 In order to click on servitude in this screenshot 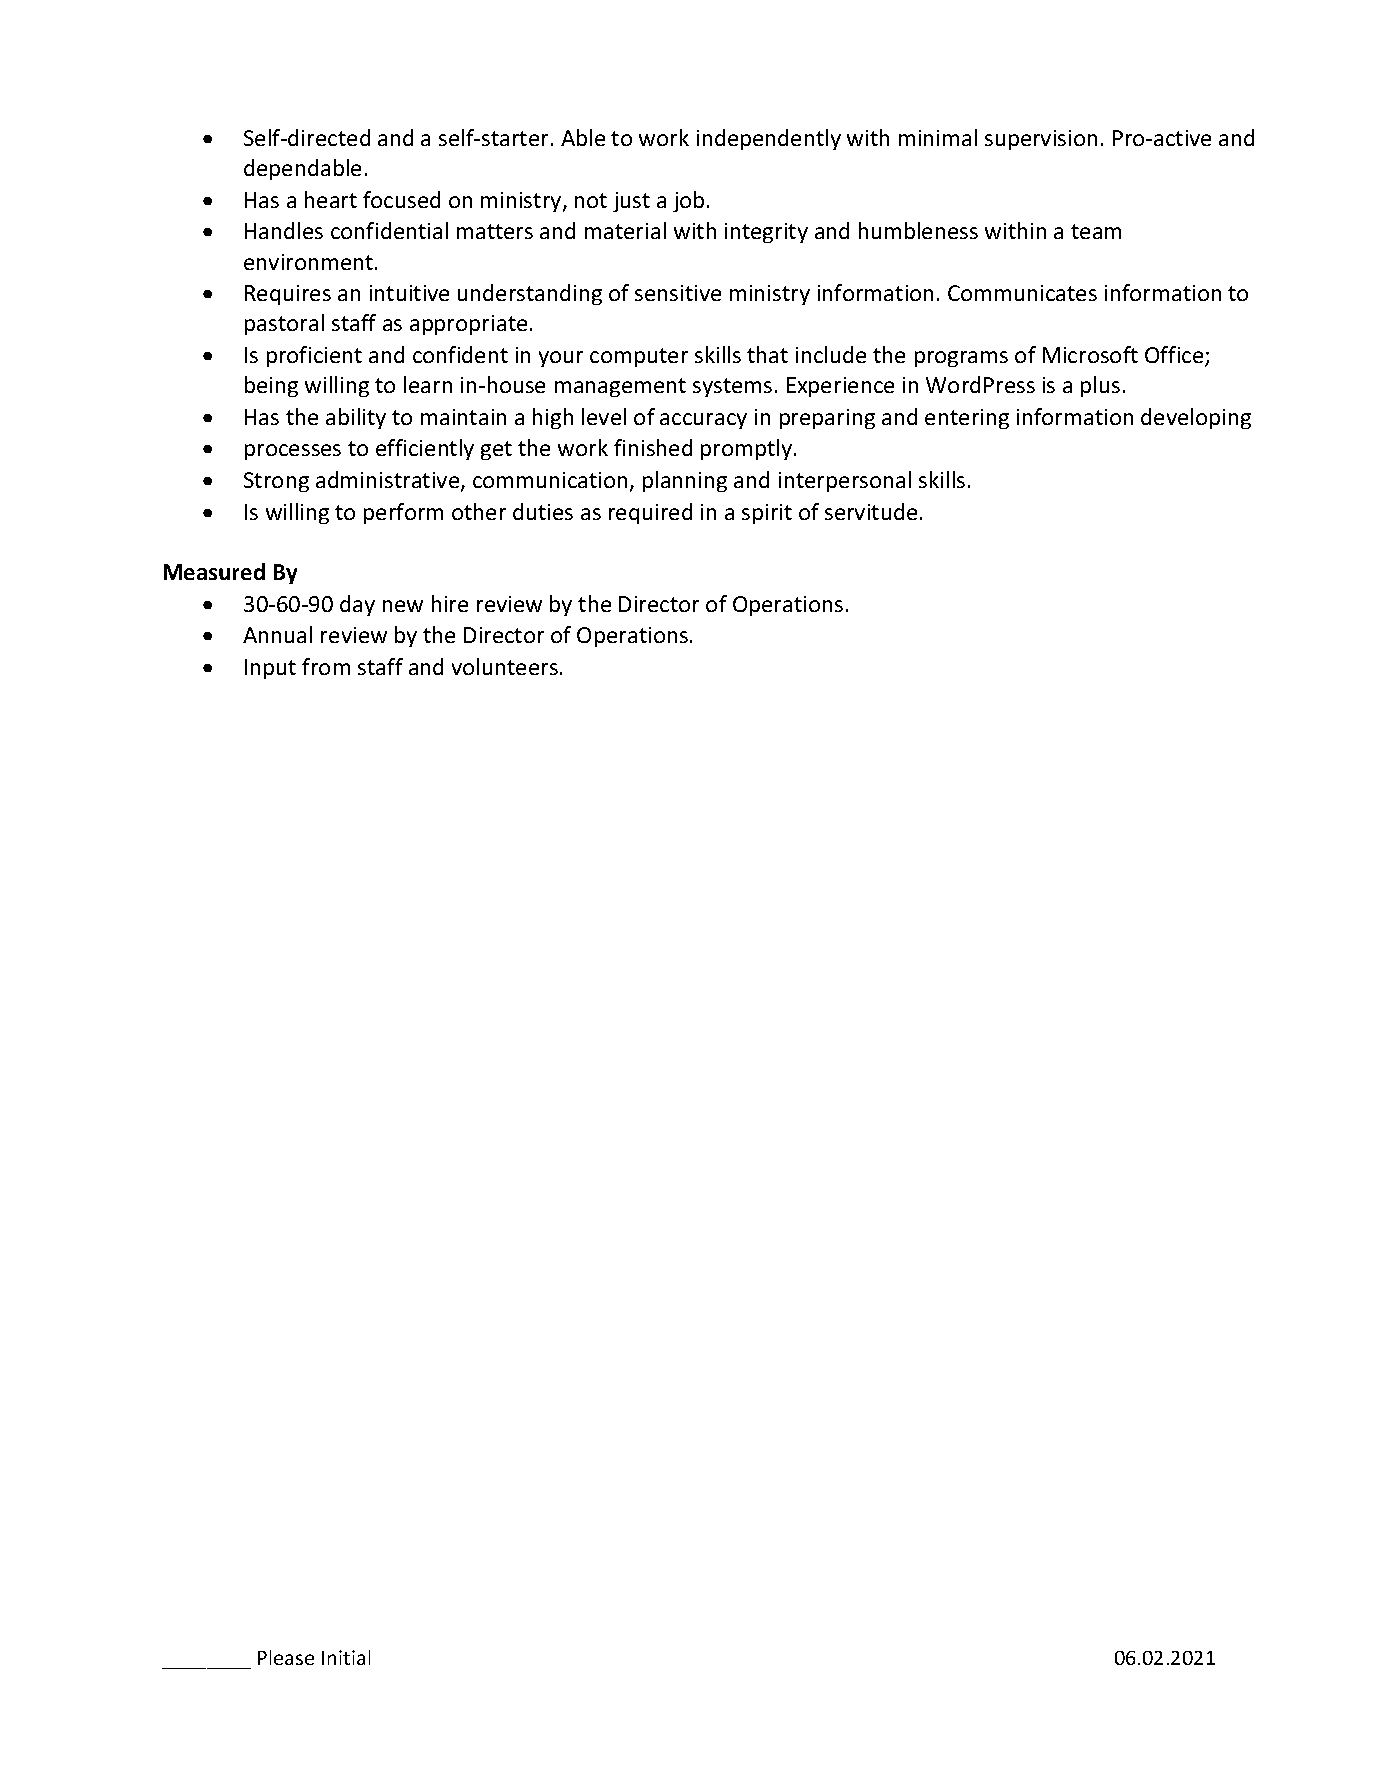, I will do `click(871, 511)`.
